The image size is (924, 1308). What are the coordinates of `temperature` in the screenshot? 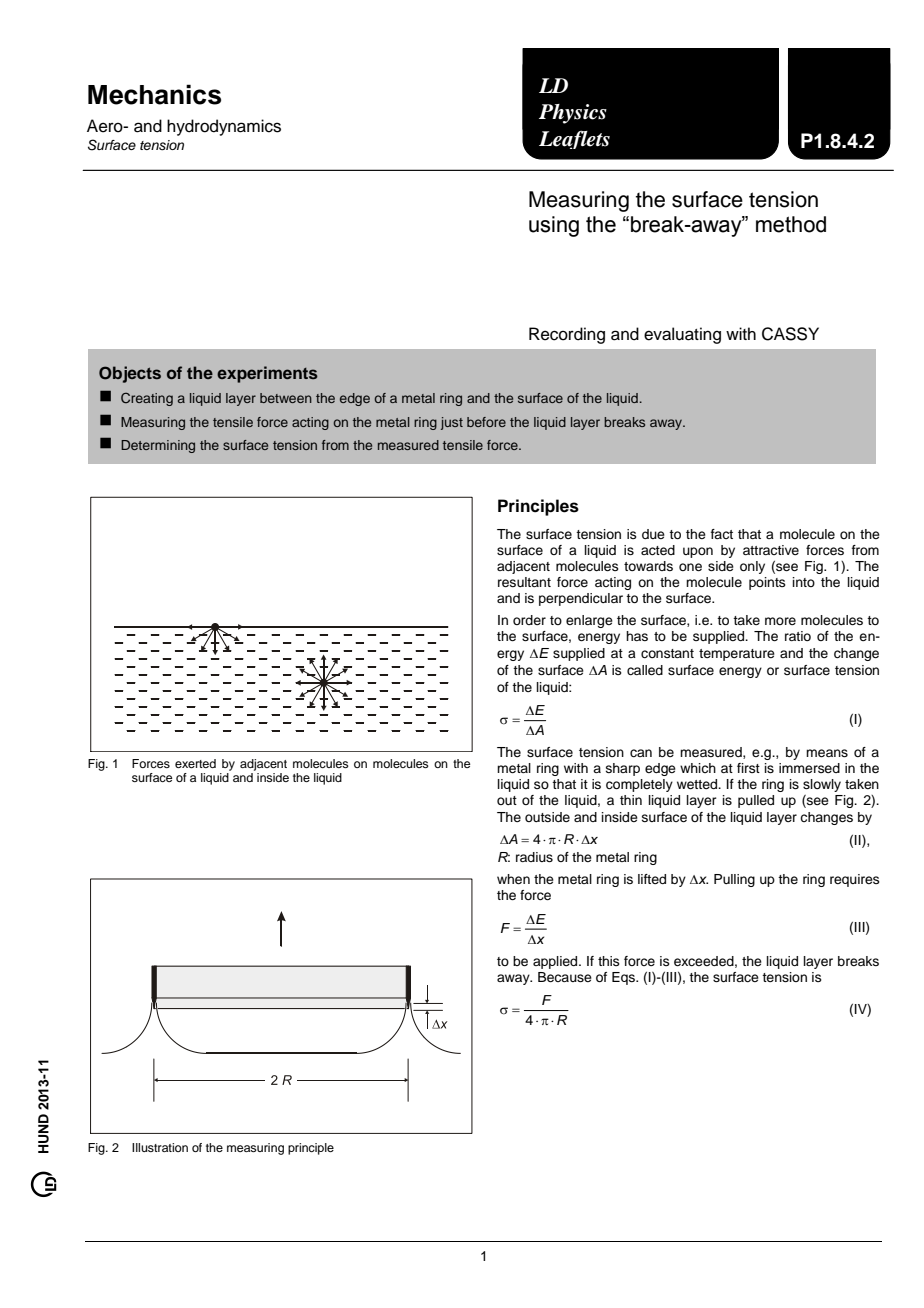 It's located at (737, 655).
